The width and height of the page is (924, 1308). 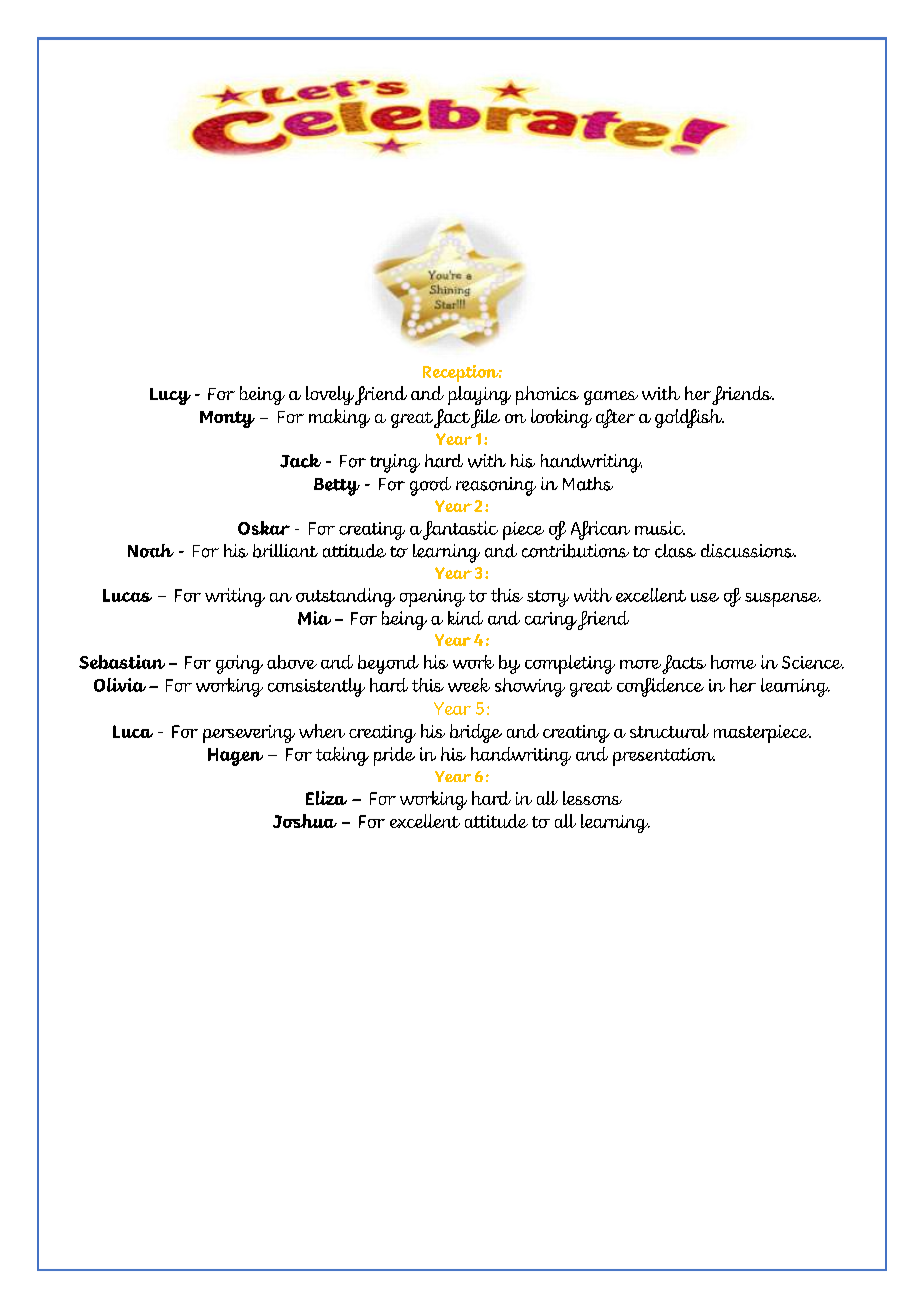 What do you see at coordinates (239, 664) in the page?
I see `going` at bounding box center [239, 664].
